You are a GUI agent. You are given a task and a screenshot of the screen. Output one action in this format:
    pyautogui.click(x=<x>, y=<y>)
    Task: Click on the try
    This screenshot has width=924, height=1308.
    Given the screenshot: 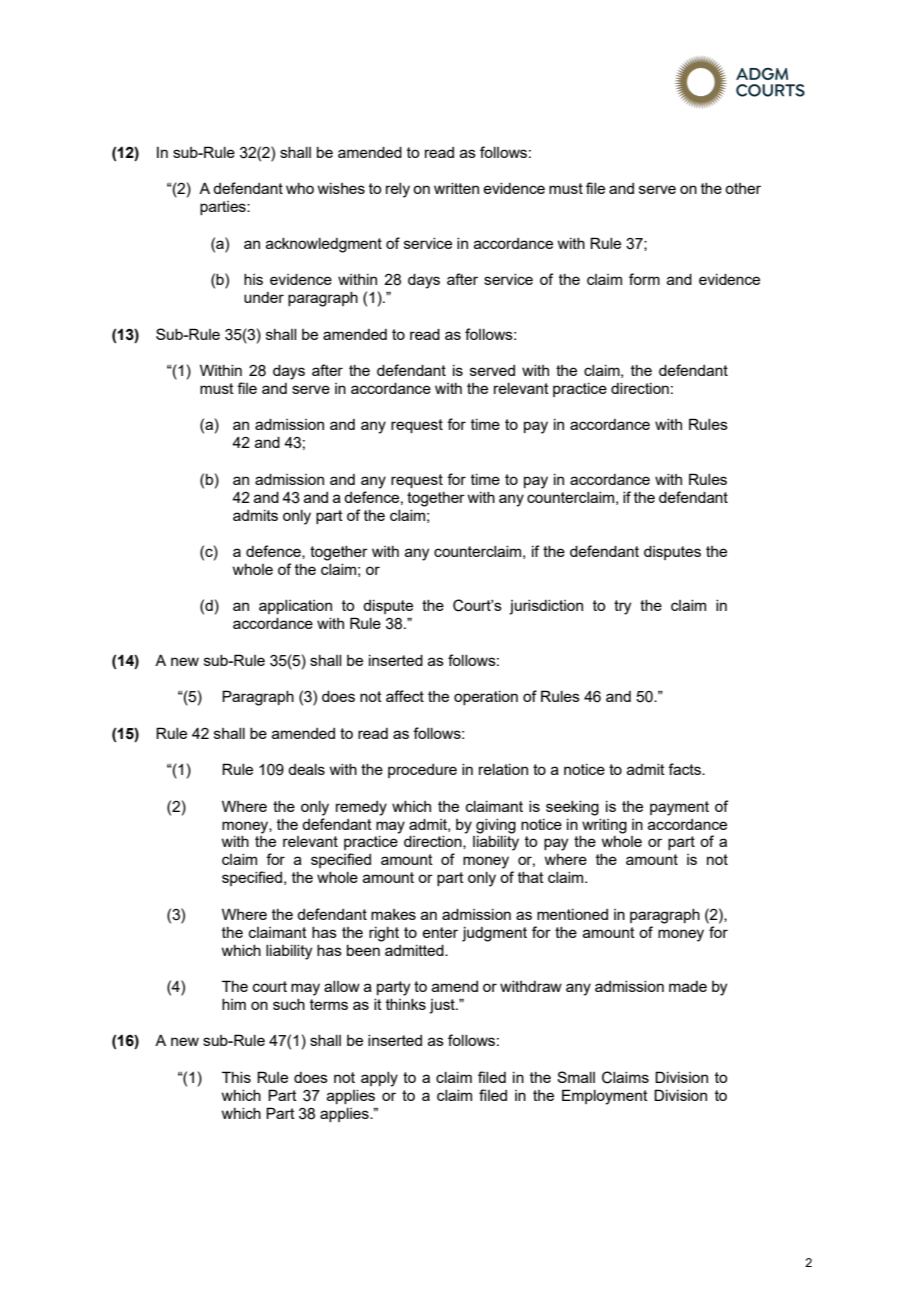 What is the action you would take?
    pyautogui.click(x=622, y=607)
